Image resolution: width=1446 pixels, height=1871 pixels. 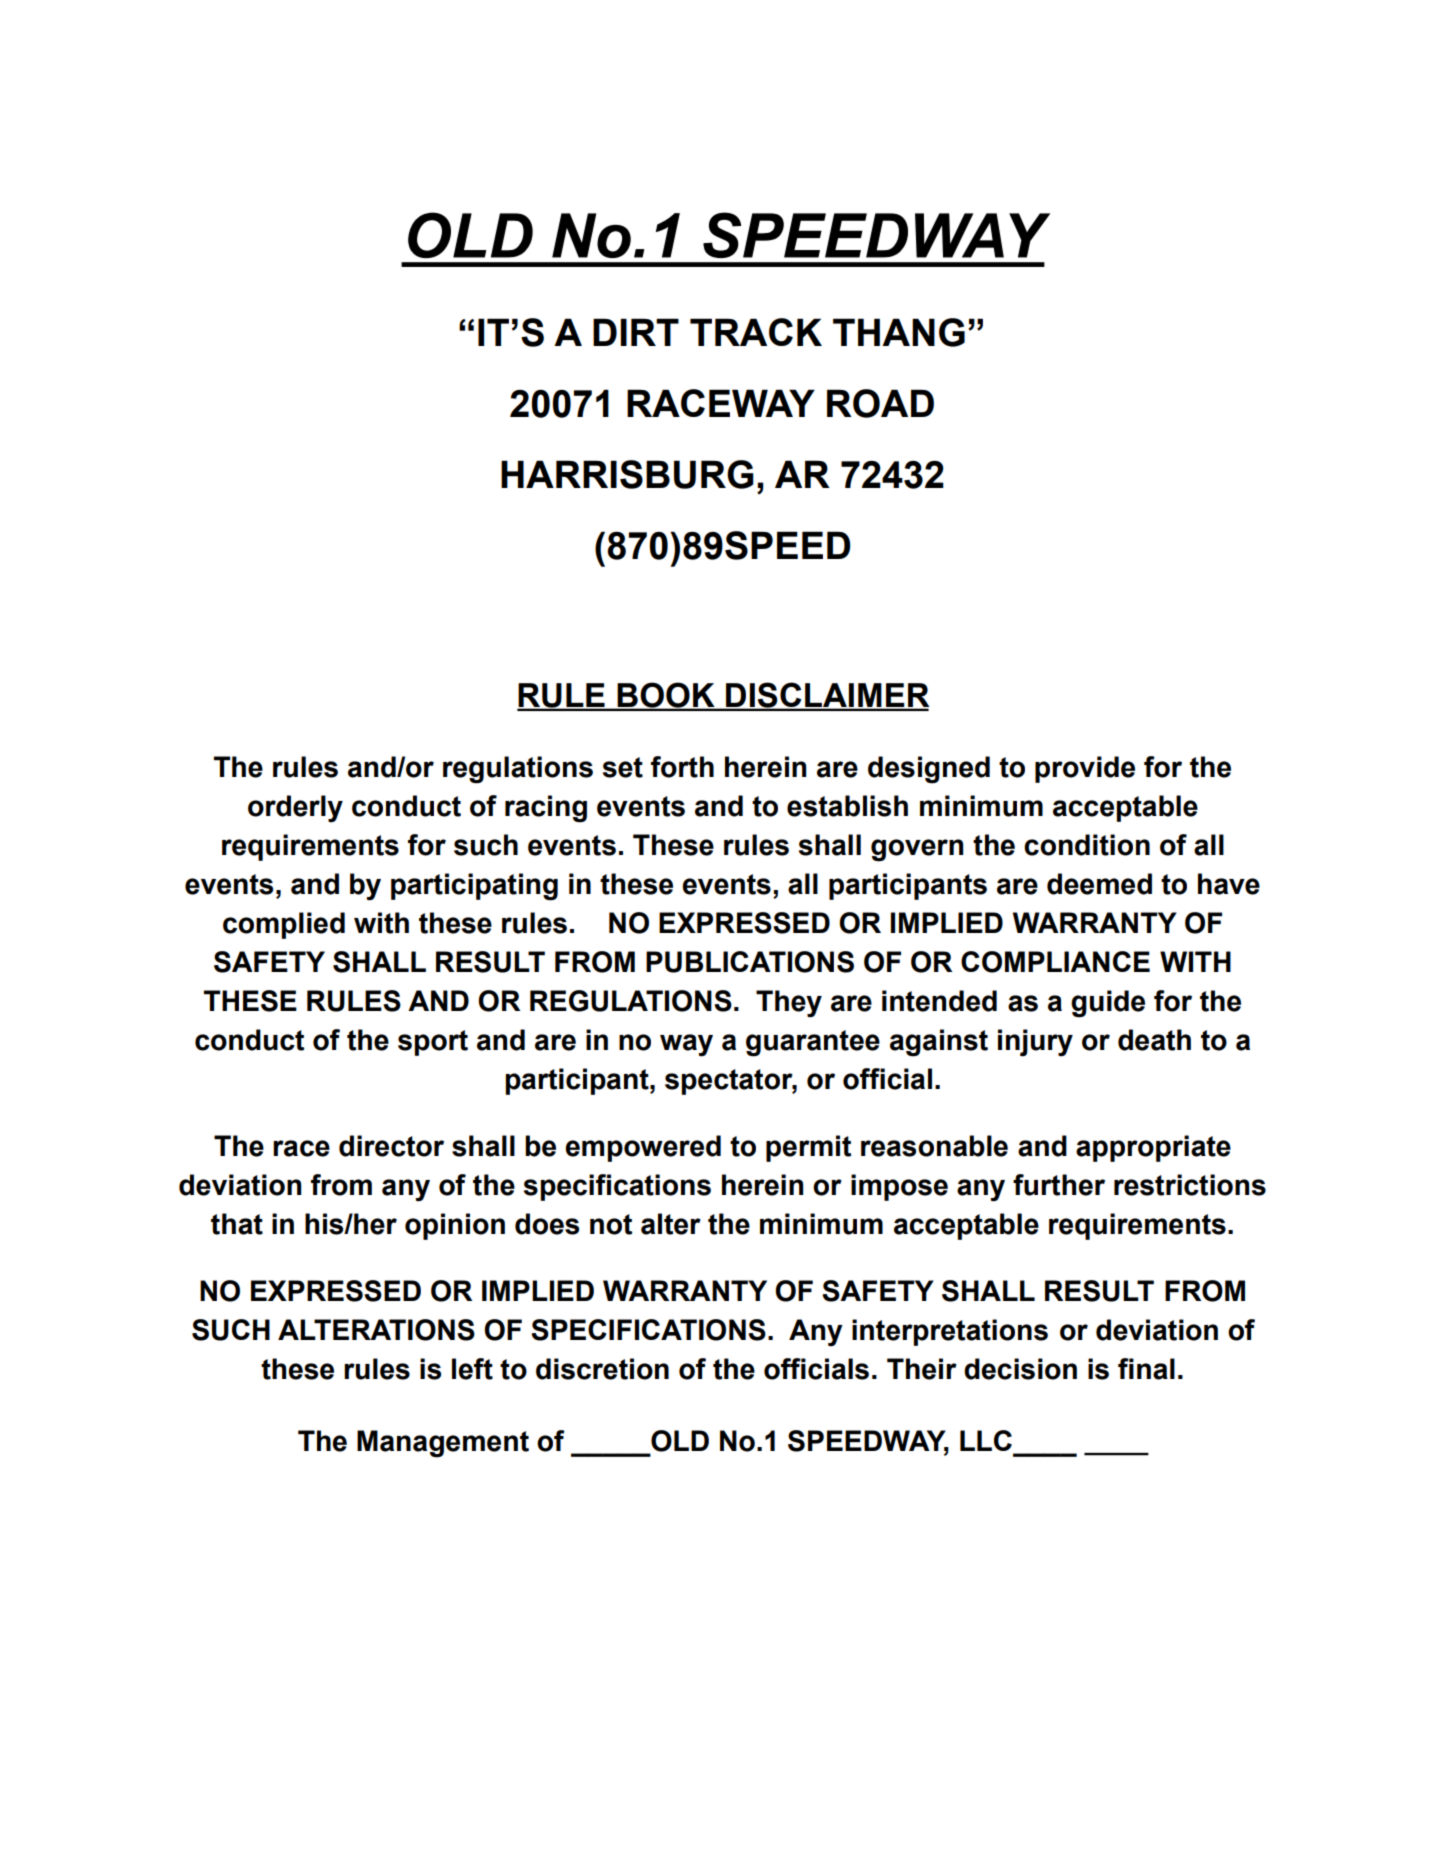 I want to click on final, so click(x=1146, y=1369).
